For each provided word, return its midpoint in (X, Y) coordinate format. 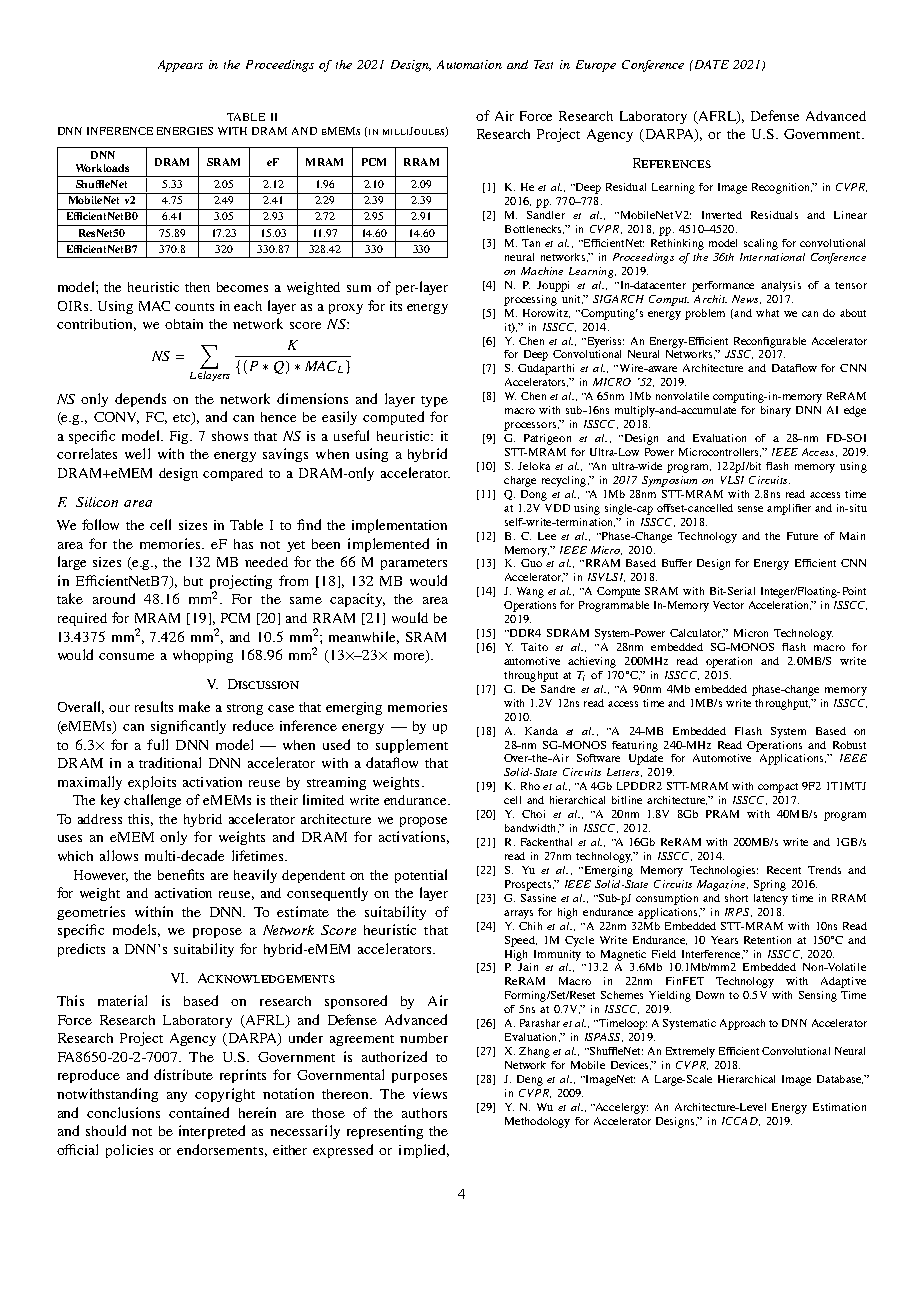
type (434, 401)
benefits (181, 874)
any (177, 1097)
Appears (180, 66)
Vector (728, 605)
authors (424, 1113)
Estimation (839, 1107)
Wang (530, 592)
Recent (784, 870)
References (672, 163)
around (114, 598)
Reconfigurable (770, 342)
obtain (184, 324)
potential (421, 876)
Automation (469, 64)
